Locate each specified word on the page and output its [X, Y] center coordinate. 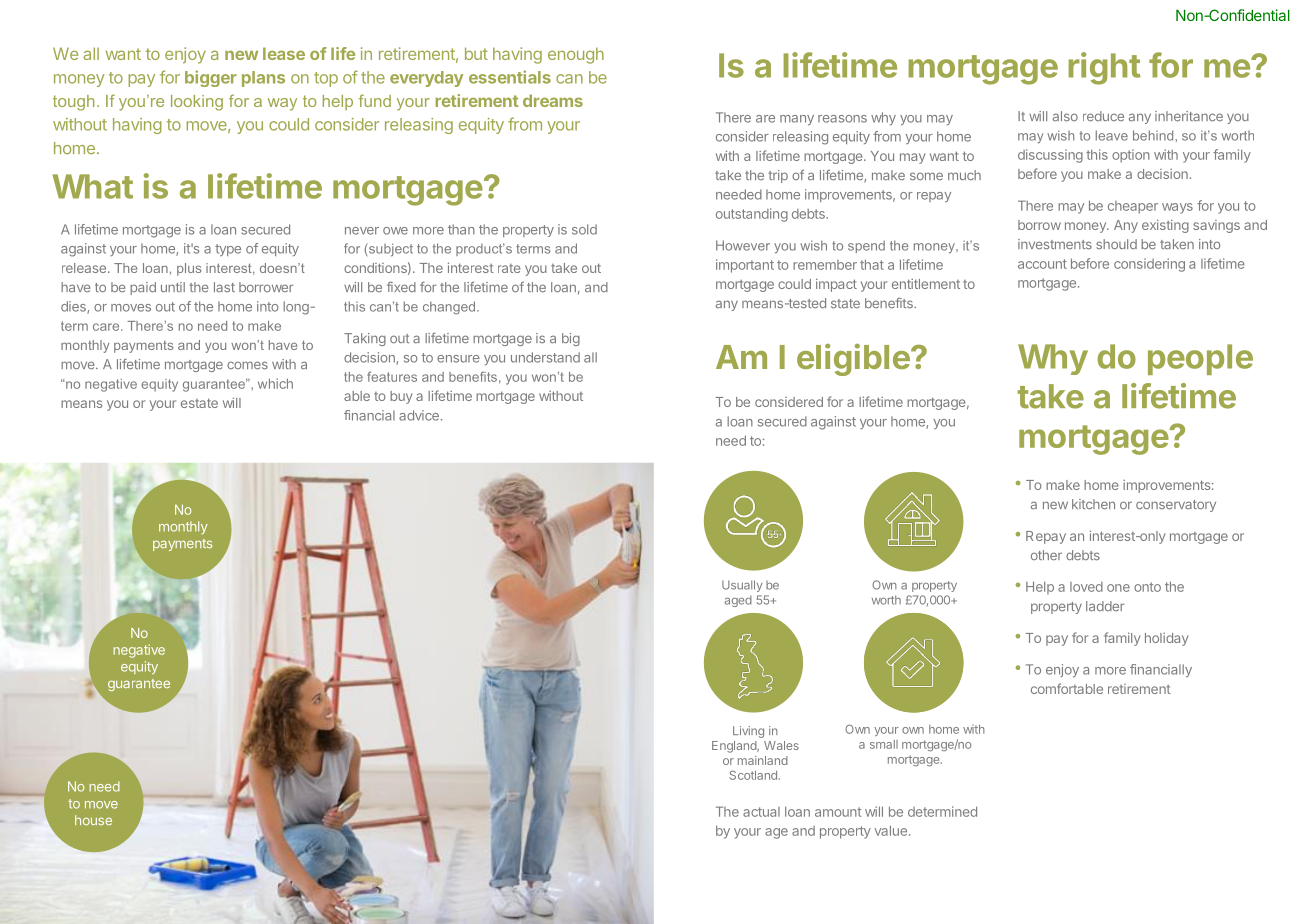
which [275, 383]
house [93, 820]
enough [576, 55]
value [890, 830]
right [1104, 68]
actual [761, 812]
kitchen [1093, 504]
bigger [211, 78]
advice [419, 415]
